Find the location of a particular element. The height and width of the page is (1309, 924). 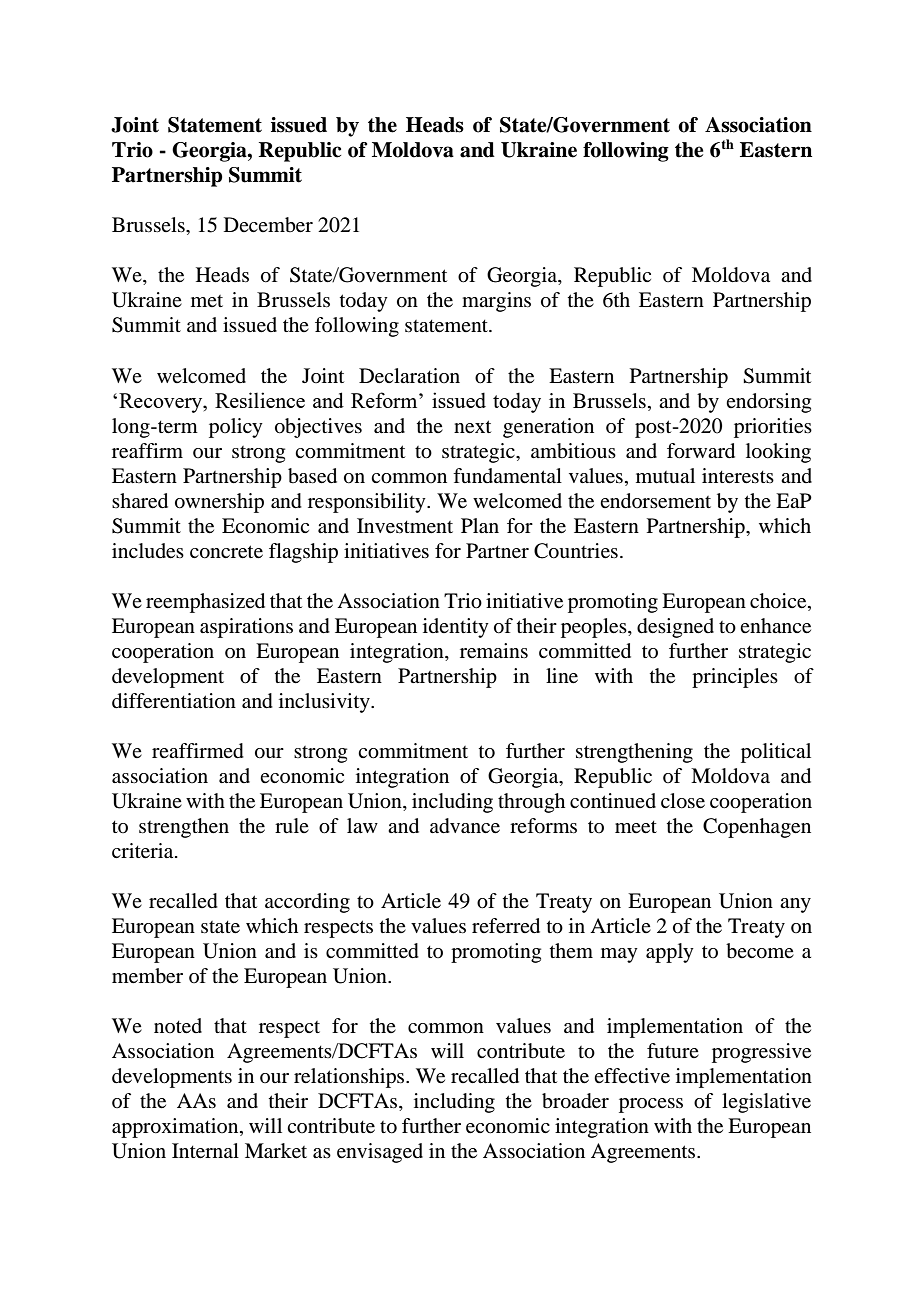

according is located at coordinates (307, 903).
